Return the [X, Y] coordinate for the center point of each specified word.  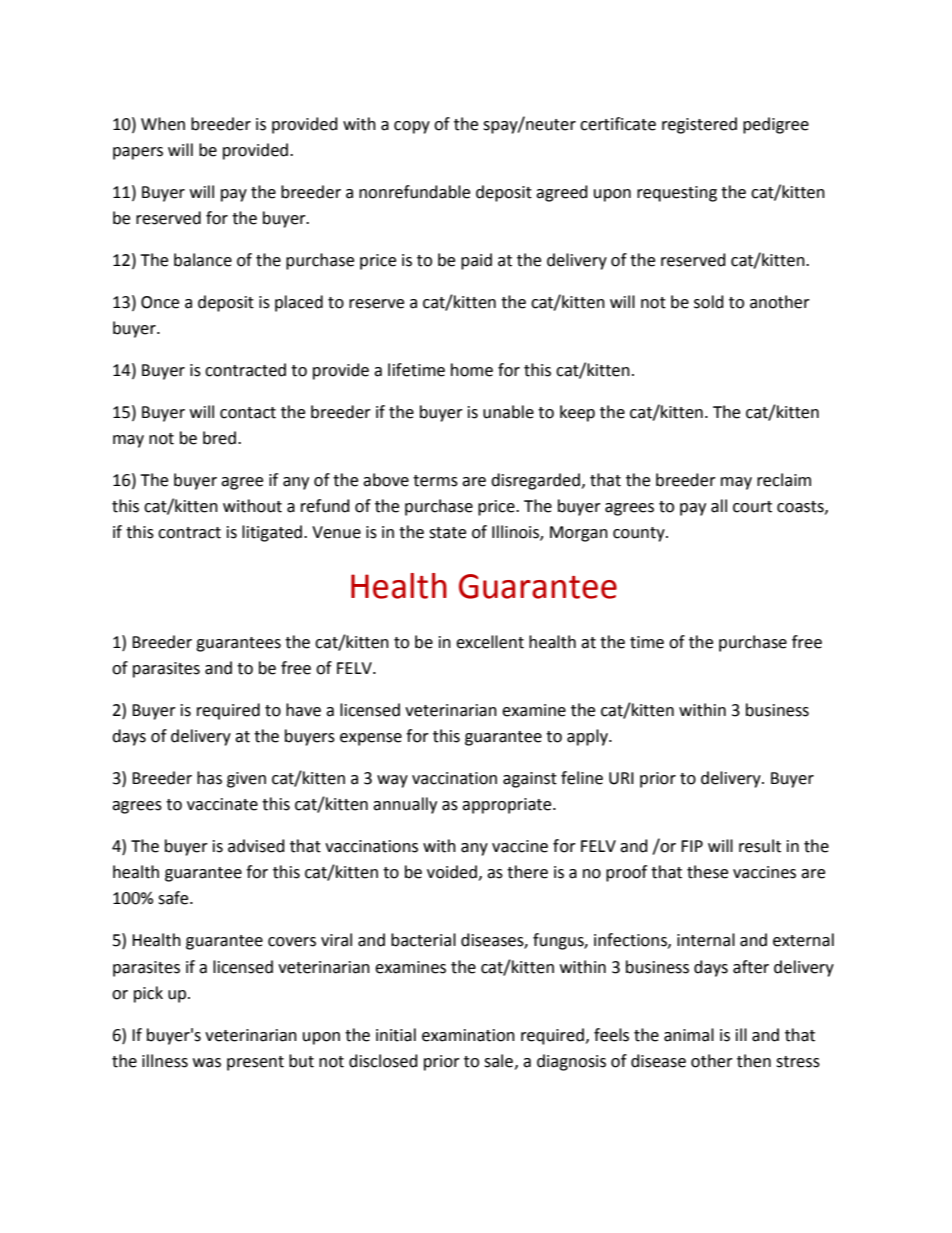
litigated [273, 533]
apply [588, 737]
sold [709, 302]
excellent [490, 642]
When [163, 124]
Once [160, 302]
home [472, 370]
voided [452, 872]
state [447, 533]
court [752, 507]
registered [699, 125]
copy [412, 127]
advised [256, 846]
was [207, 1063]
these [707, 872]
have [303, 710]
